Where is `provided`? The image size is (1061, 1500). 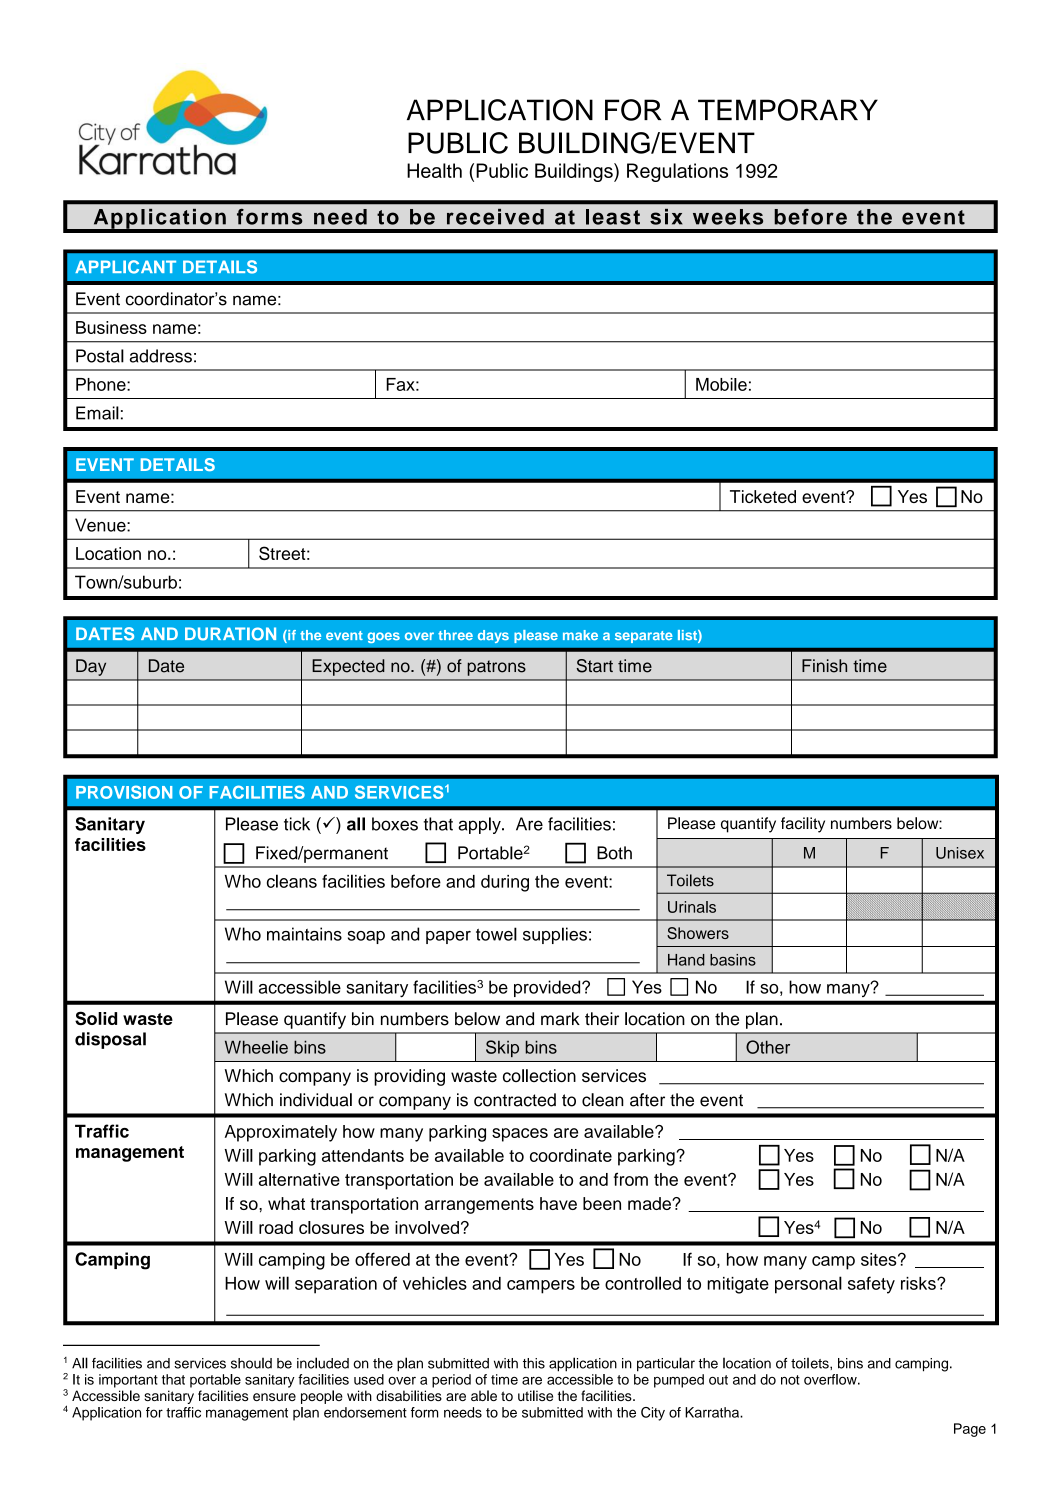 provided is located at coordinates (548, 988).
